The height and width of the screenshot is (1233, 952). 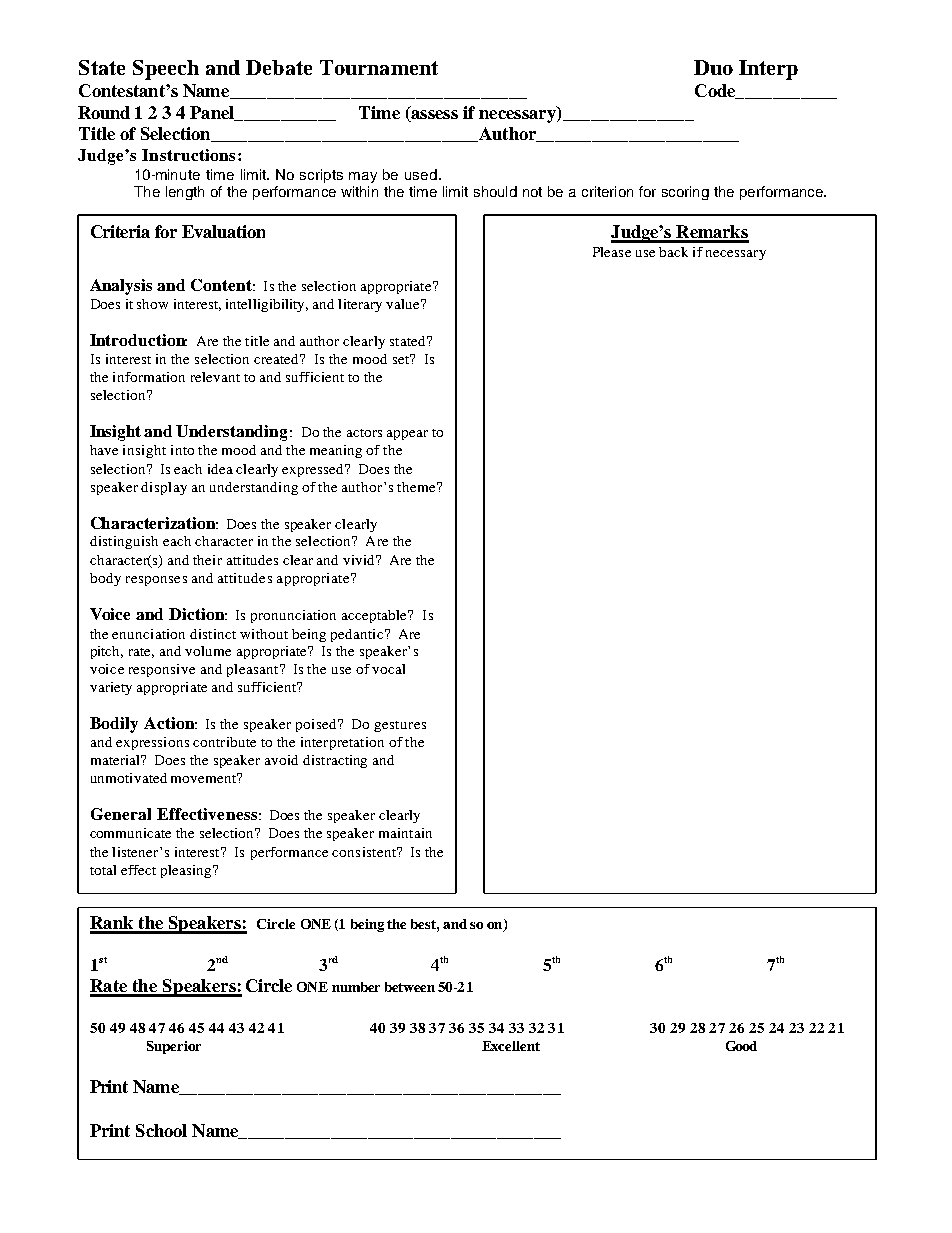 What do you see at coordinates (511, 1046) in the screenshot?
I see `Excellent` at bounding box center [511, 1046].
